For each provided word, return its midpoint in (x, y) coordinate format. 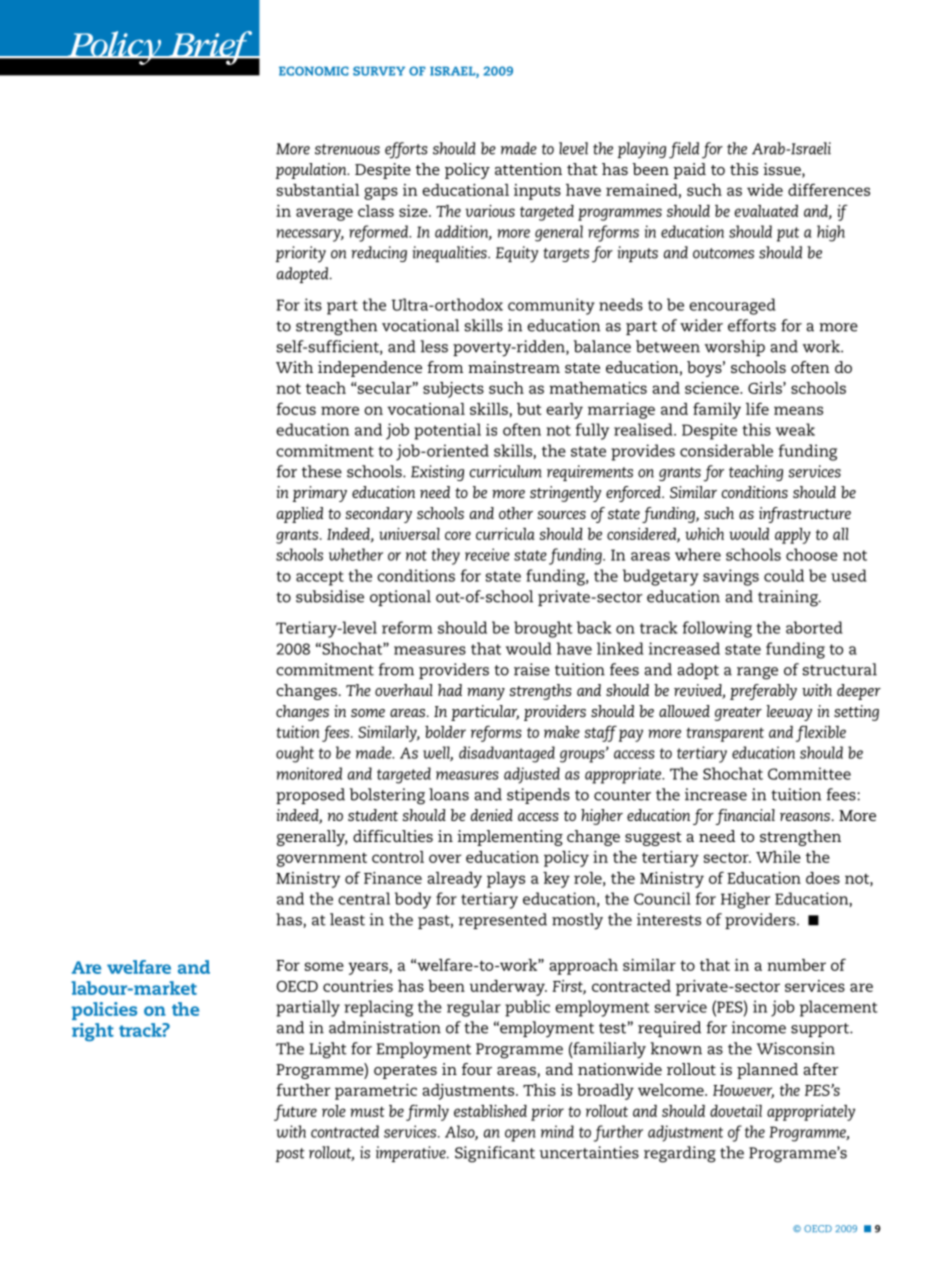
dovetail (736, 1111)
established (490, 1111)
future (295, 1112)
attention (528, 169)
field (684, 150)
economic (314, 71)
